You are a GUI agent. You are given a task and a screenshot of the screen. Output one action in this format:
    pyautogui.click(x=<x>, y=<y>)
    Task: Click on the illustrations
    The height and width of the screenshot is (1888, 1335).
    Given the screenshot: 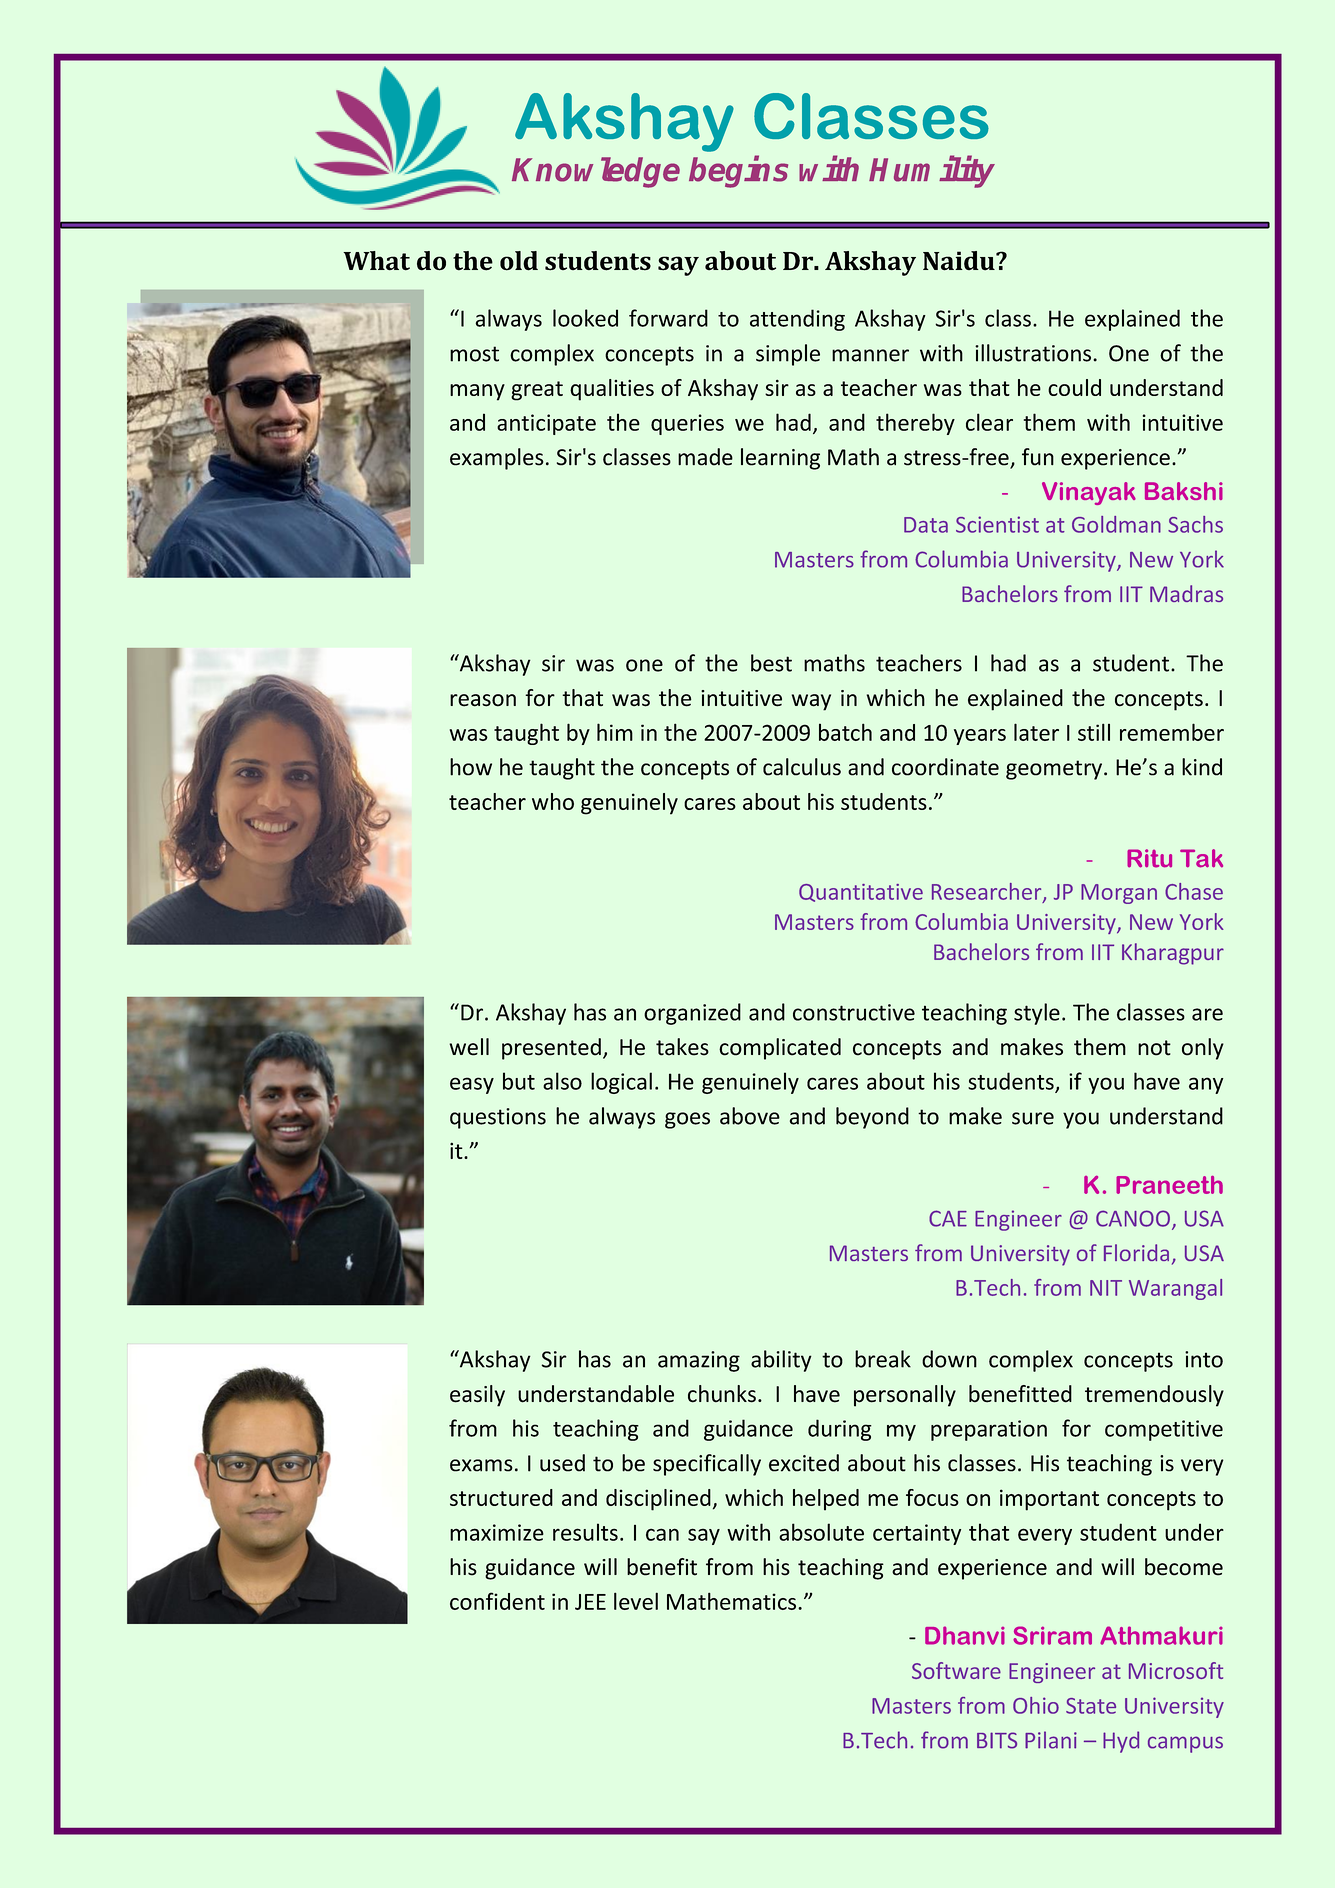 What is the action you would take?
    pyautogui.click(x=1033, y=353)
